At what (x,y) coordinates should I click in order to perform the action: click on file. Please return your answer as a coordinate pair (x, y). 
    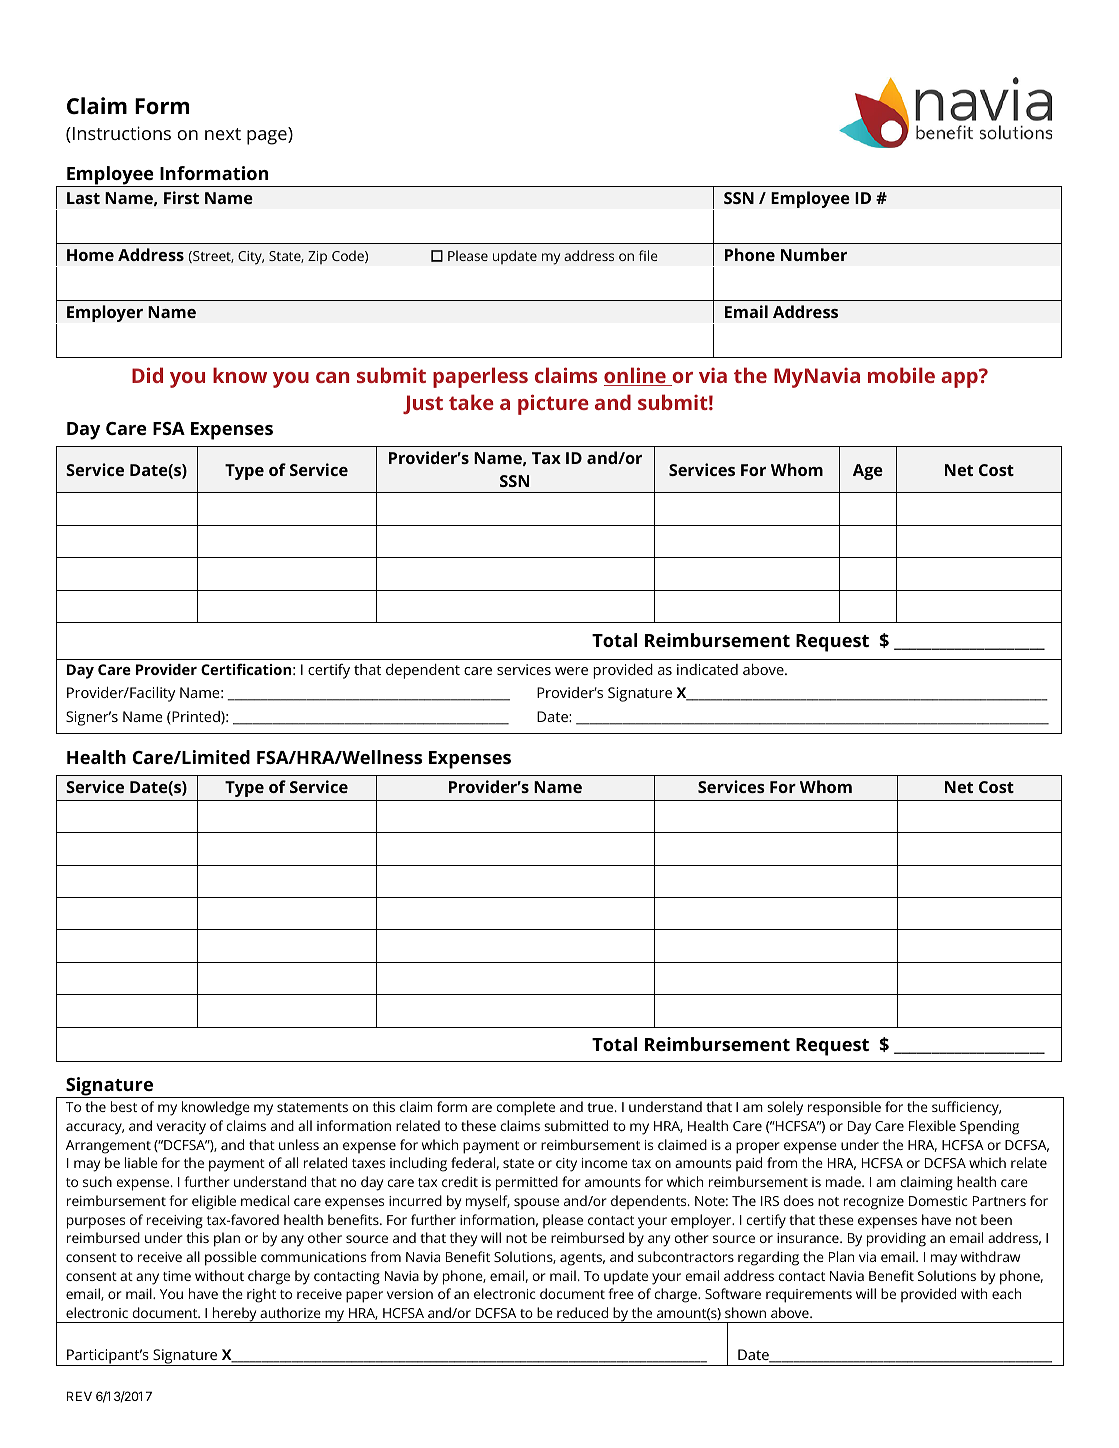
    Looking at the image, I should click on (648, 255).
